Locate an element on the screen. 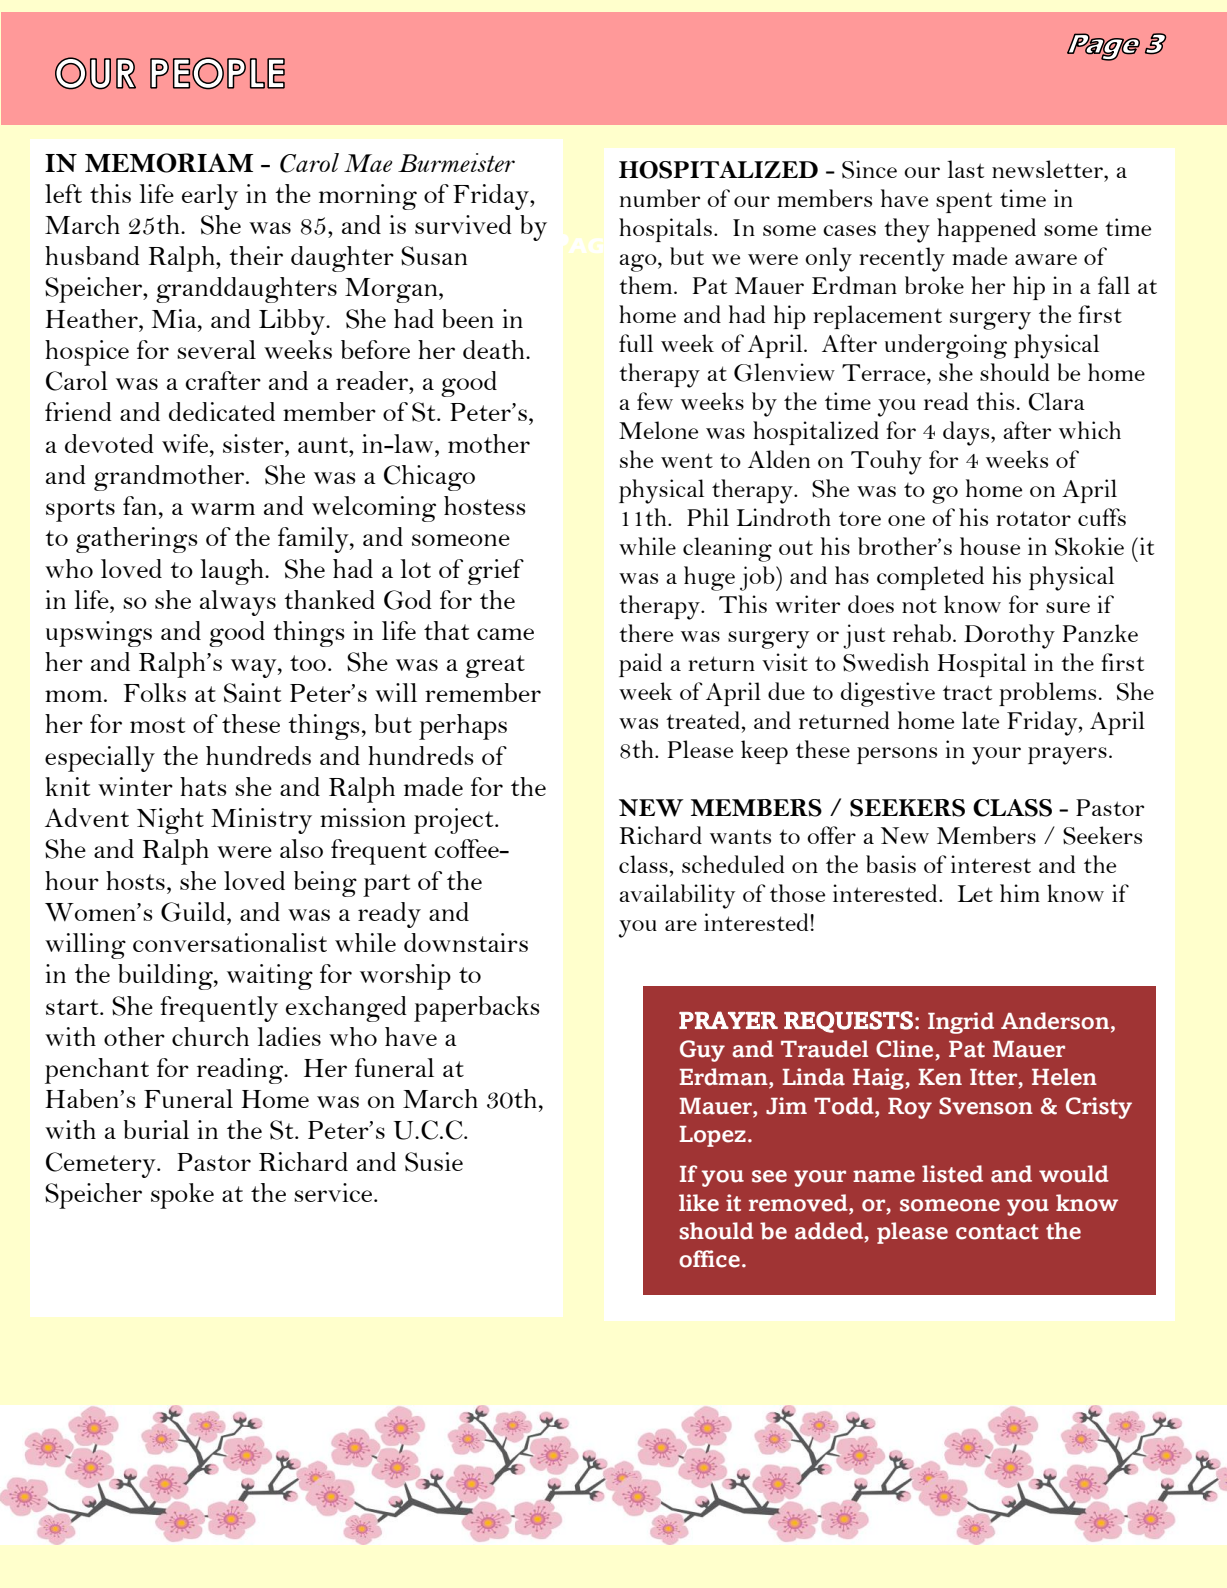 The width and height of the screenshot is (1227, 1588). spoke is located at coordinates (182, 1196).
